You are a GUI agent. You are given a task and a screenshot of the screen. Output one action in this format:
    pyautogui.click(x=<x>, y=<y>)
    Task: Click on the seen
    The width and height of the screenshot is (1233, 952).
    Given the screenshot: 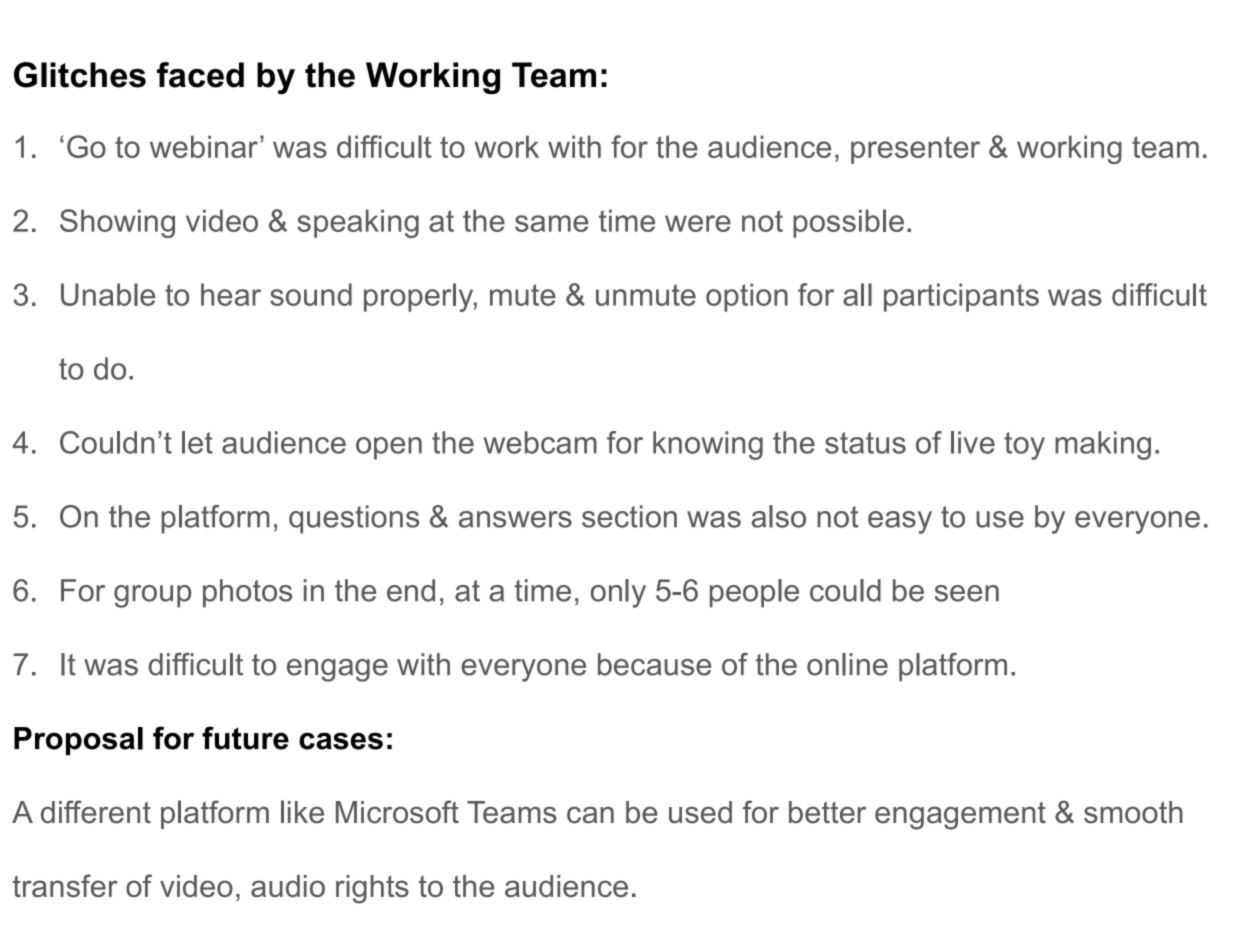 What is the action you would take?
    pyautogui.click(x=967, y=593)
